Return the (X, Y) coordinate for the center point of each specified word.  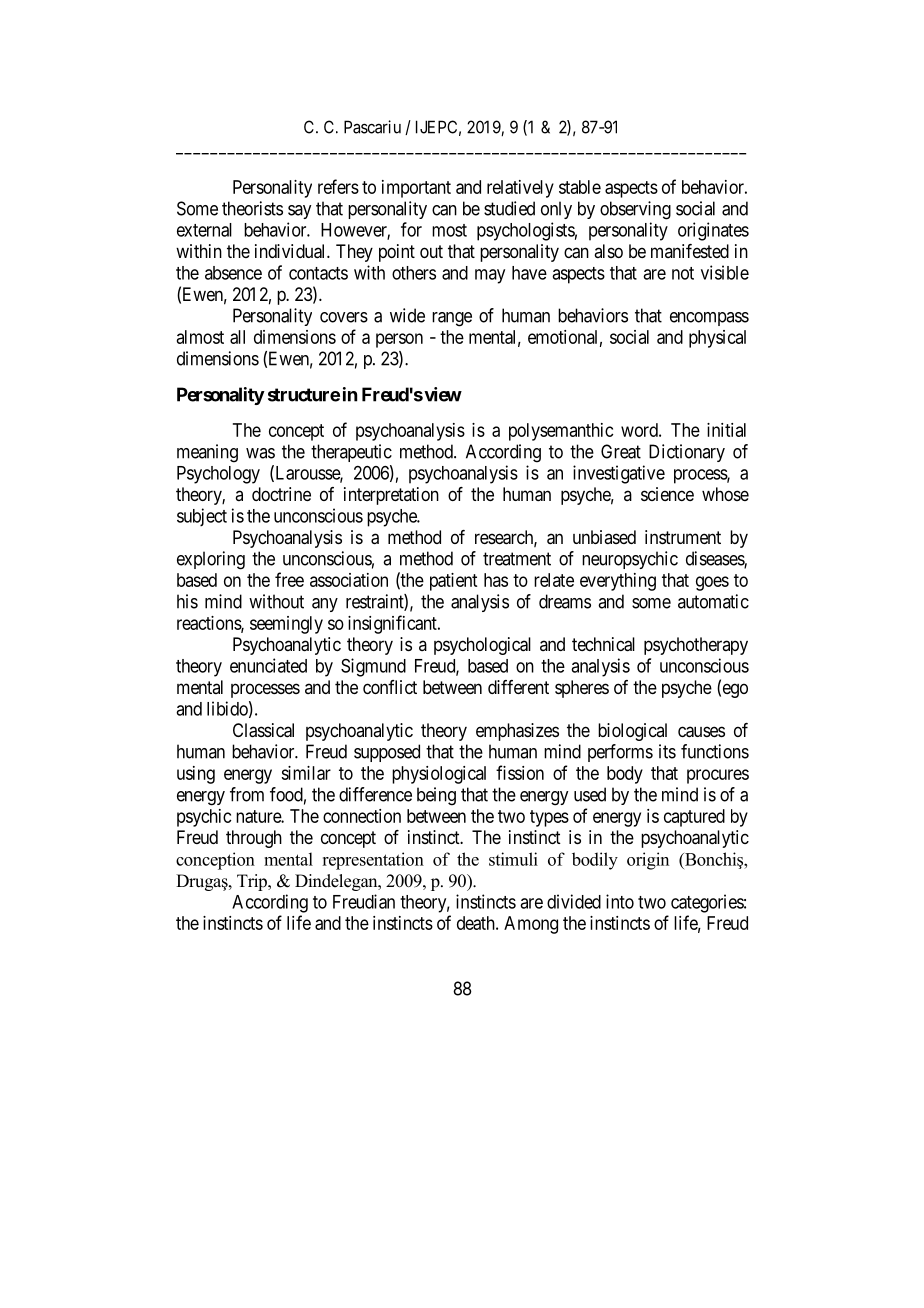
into (620, 901)
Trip (253, 882)
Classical (263, 730)
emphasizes (517, 732)
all (237, 337)
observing (635, 210)
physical (717, 339)
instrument (683, 537)
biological (632, 732)
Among (531, 925)
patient (453, 582)
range (452, 319)
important (416, 189)
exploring (211, 560)
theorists (252, 208)
